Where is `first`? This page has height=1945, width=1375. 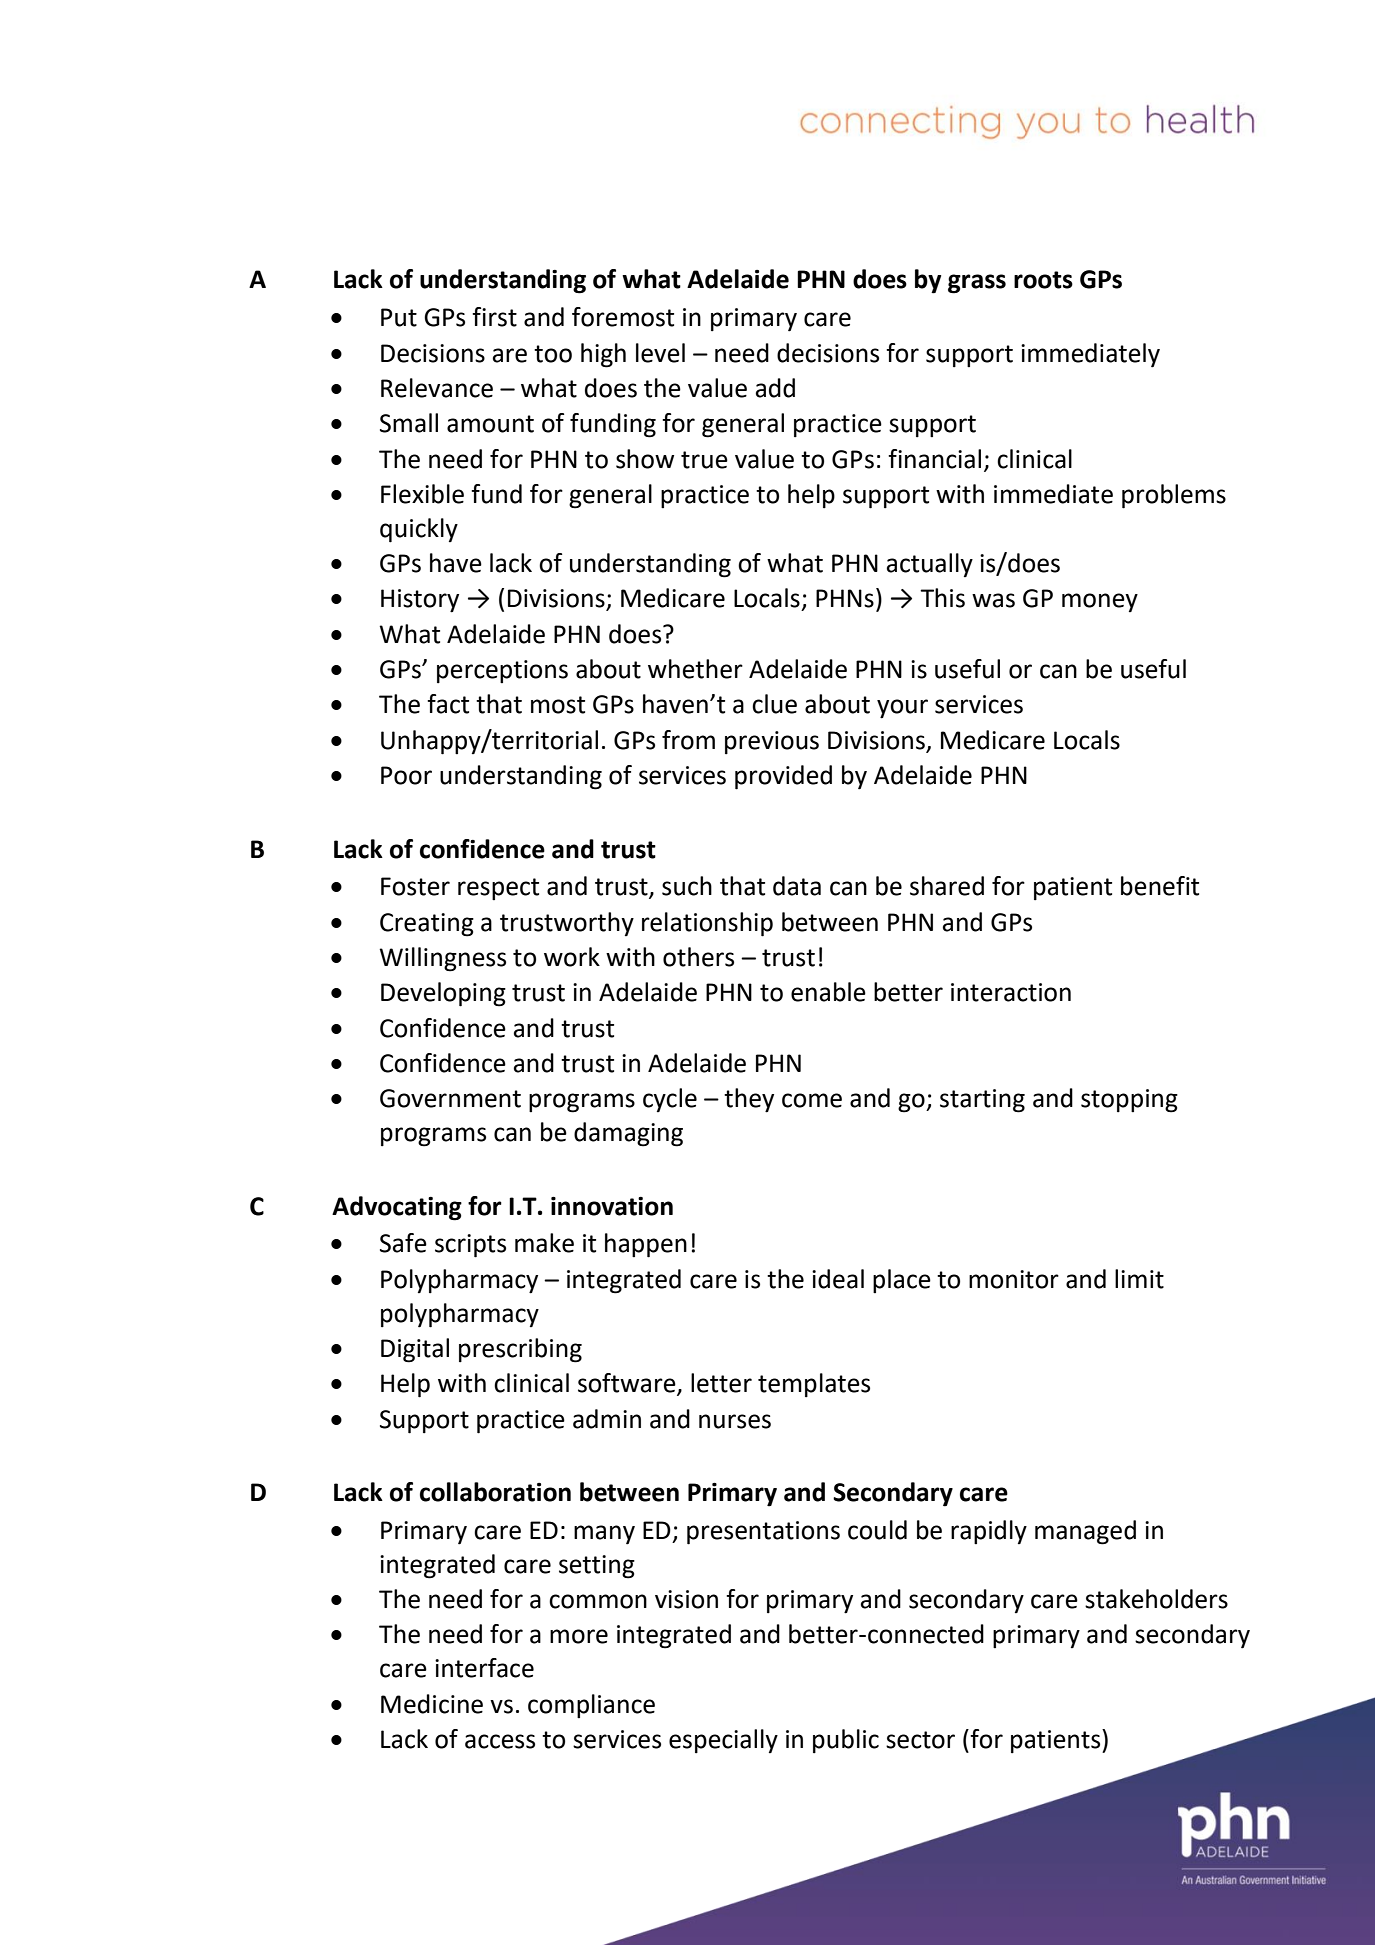 first is located at coordinates (494, 317).
